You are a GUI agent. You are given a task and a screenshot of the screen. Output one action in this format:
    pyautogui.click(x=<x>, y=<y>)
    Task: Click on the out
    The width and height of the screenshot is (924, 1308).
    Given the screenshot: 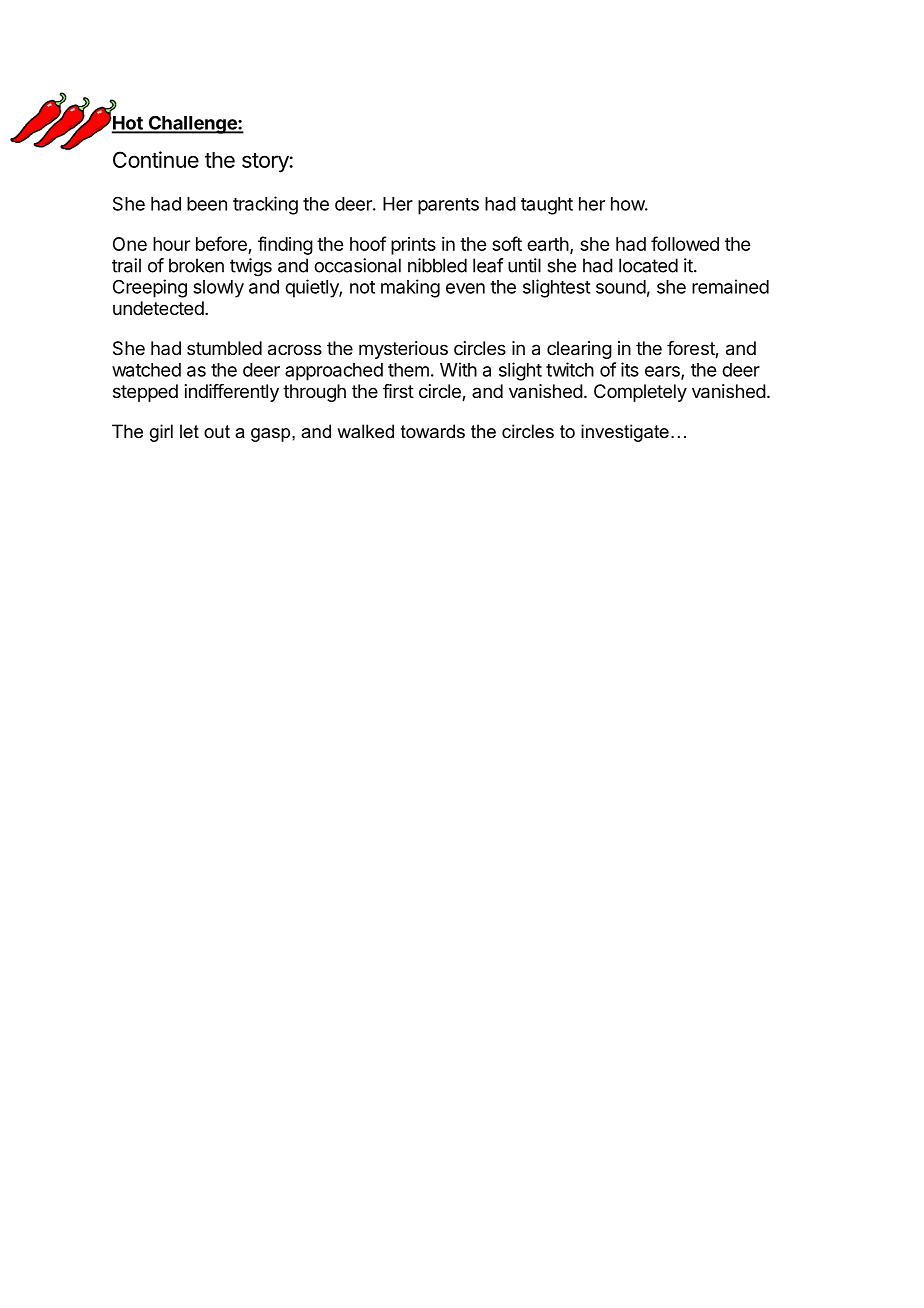 What is the action you would take?
    pyautogui.click(x=217, y=431)
